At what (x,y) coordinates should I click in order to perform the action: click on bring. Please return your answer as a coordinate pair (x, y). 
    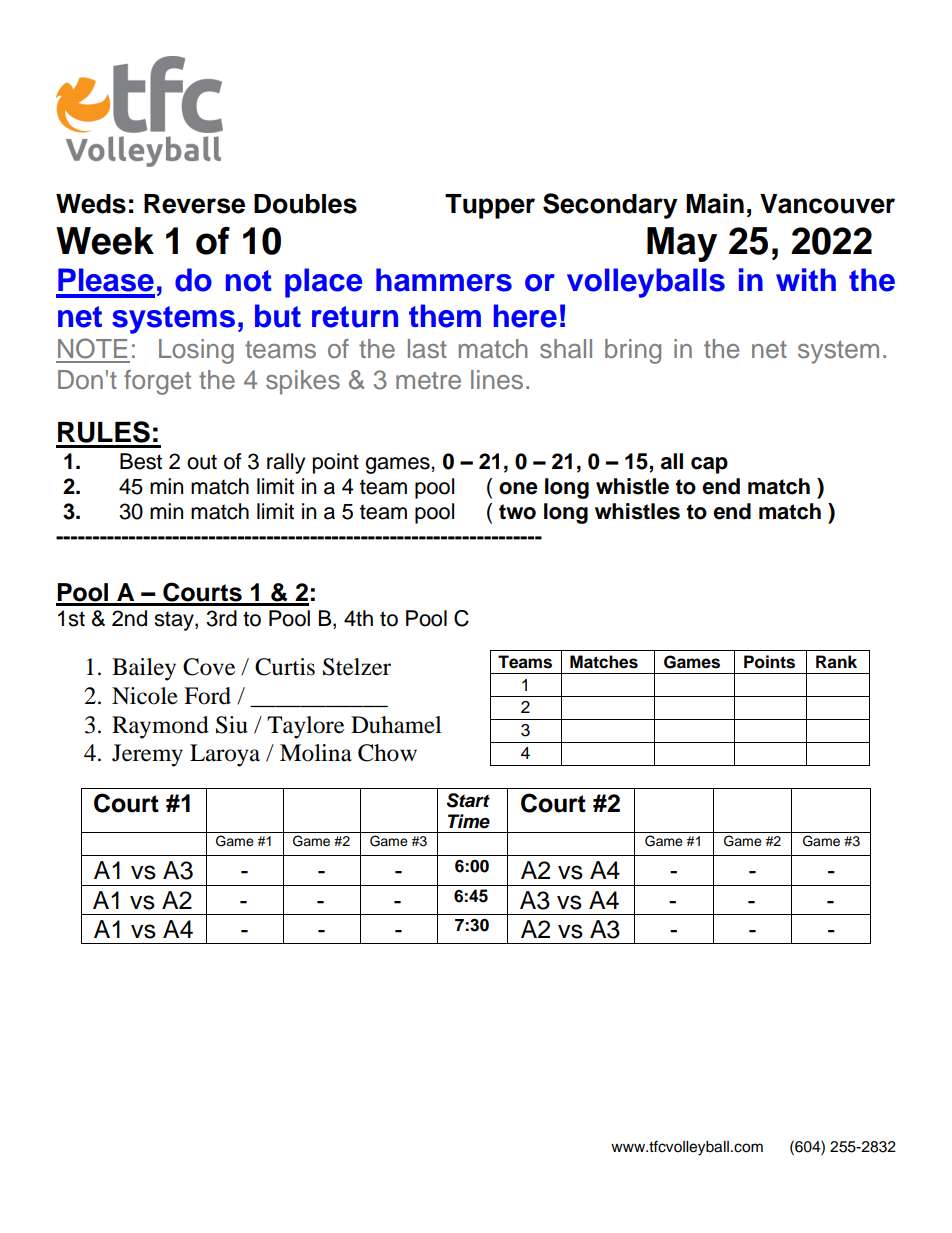
    Looking at the image, I should click on (633, 351).
